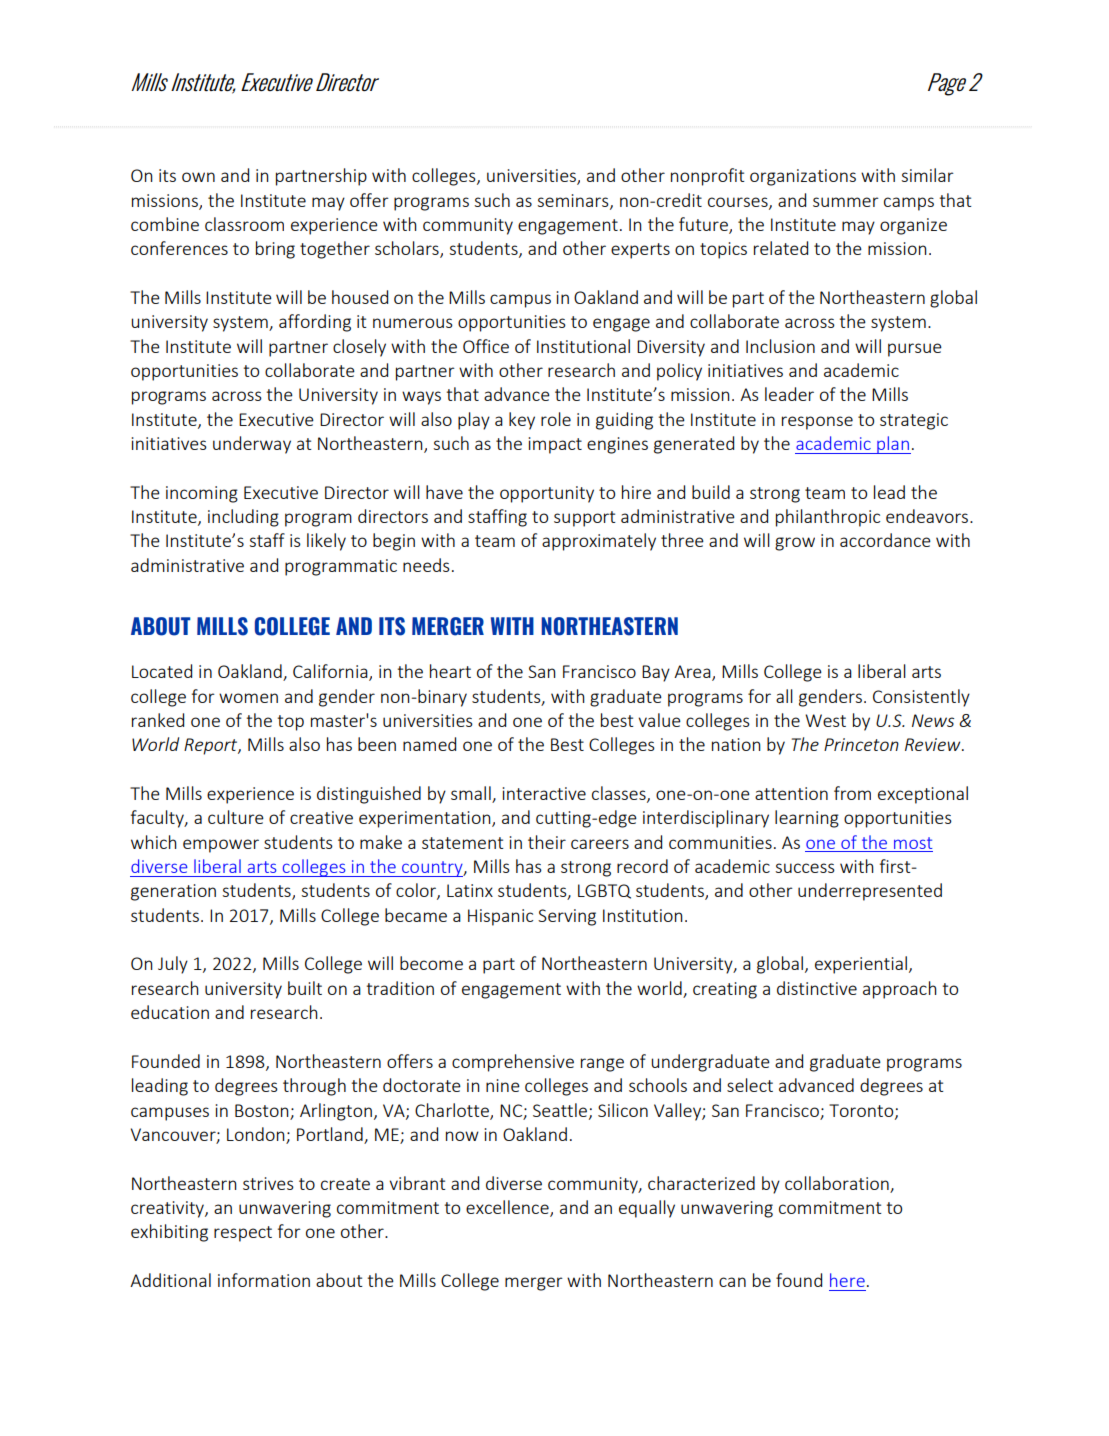 The height and width of the screenshot is (1436, 1109). Describe the element at coordinates (244, 224) in the screenshot. I see `classroom` at that location.
